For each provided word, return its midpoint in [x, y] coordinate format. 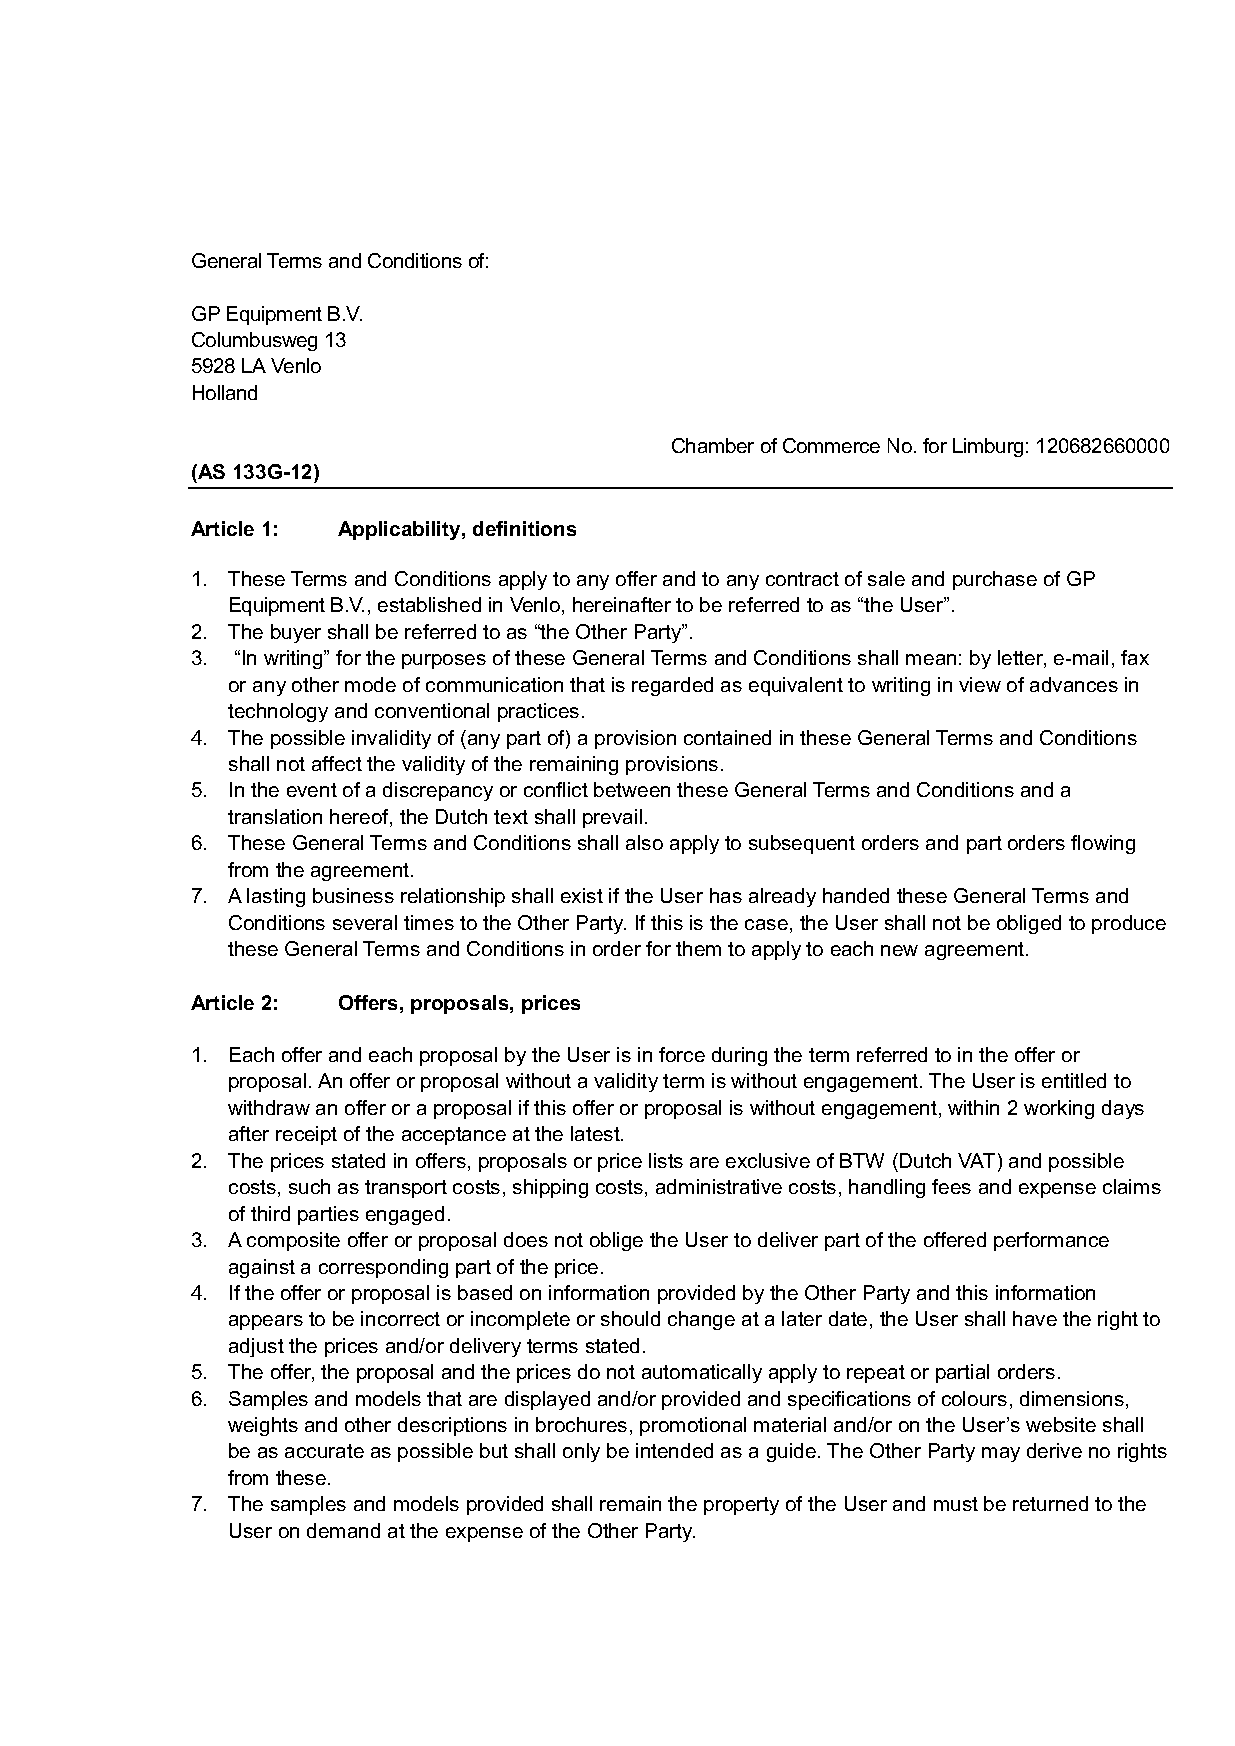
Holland [225, 392]
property [741, 1506]
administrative [719, 1186]
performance [1051, 1241]
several [365, 922]
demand [343, 1530]
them [698, 948]
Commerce [831, 445]
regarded [672, 686]
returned [1050, 1503]
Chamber [713, 445]
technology [278, 712]
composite [293, 1241]
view [980, 684]
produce [1129, 924]
